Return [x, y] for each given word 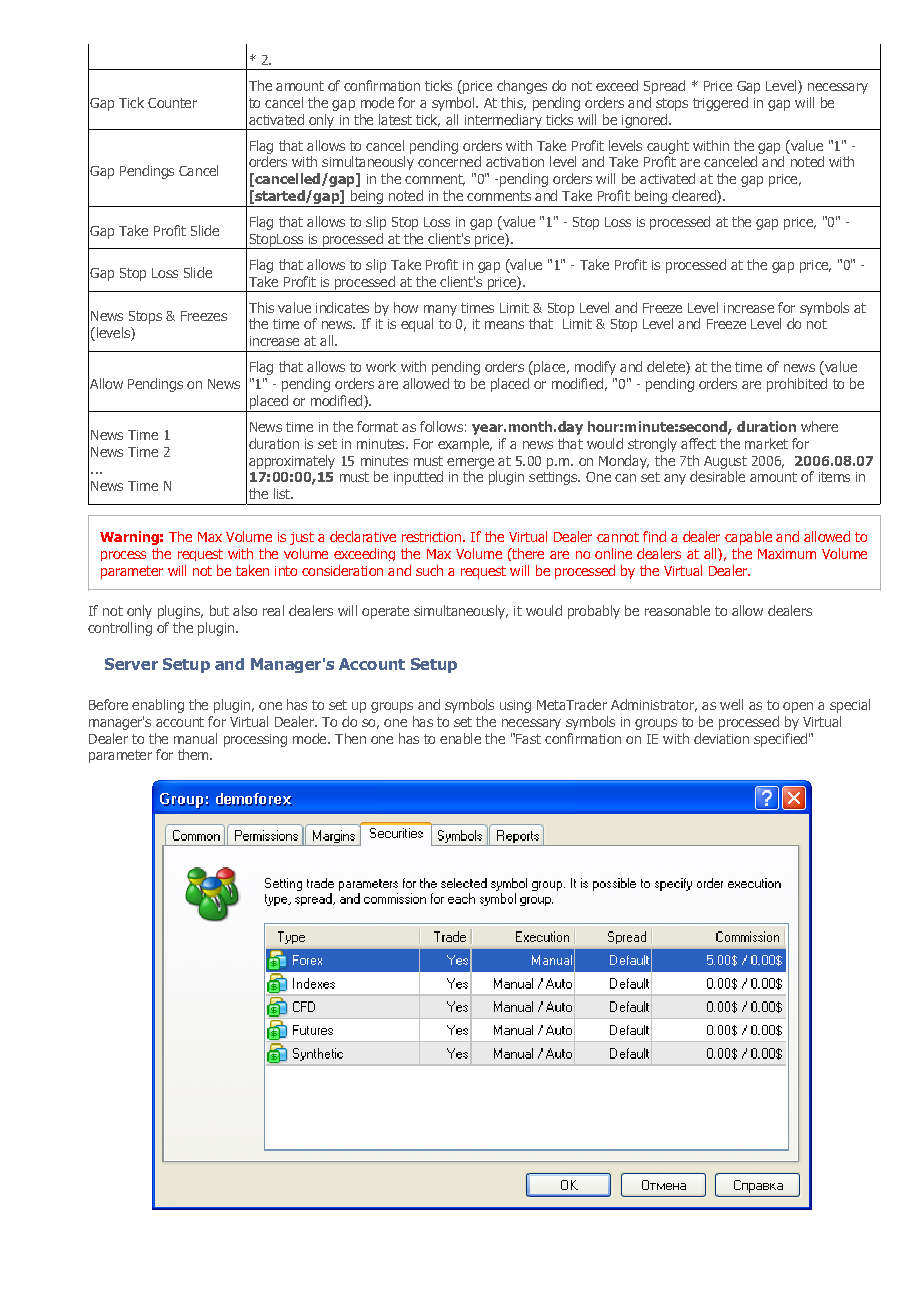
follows [441, 426]
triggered [720, 104]
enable [460, 738]
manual [195, 738]
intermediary [503, 122]
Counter [172, 103]
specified [780, 740]
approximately [292, 462]
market [766, 443]
